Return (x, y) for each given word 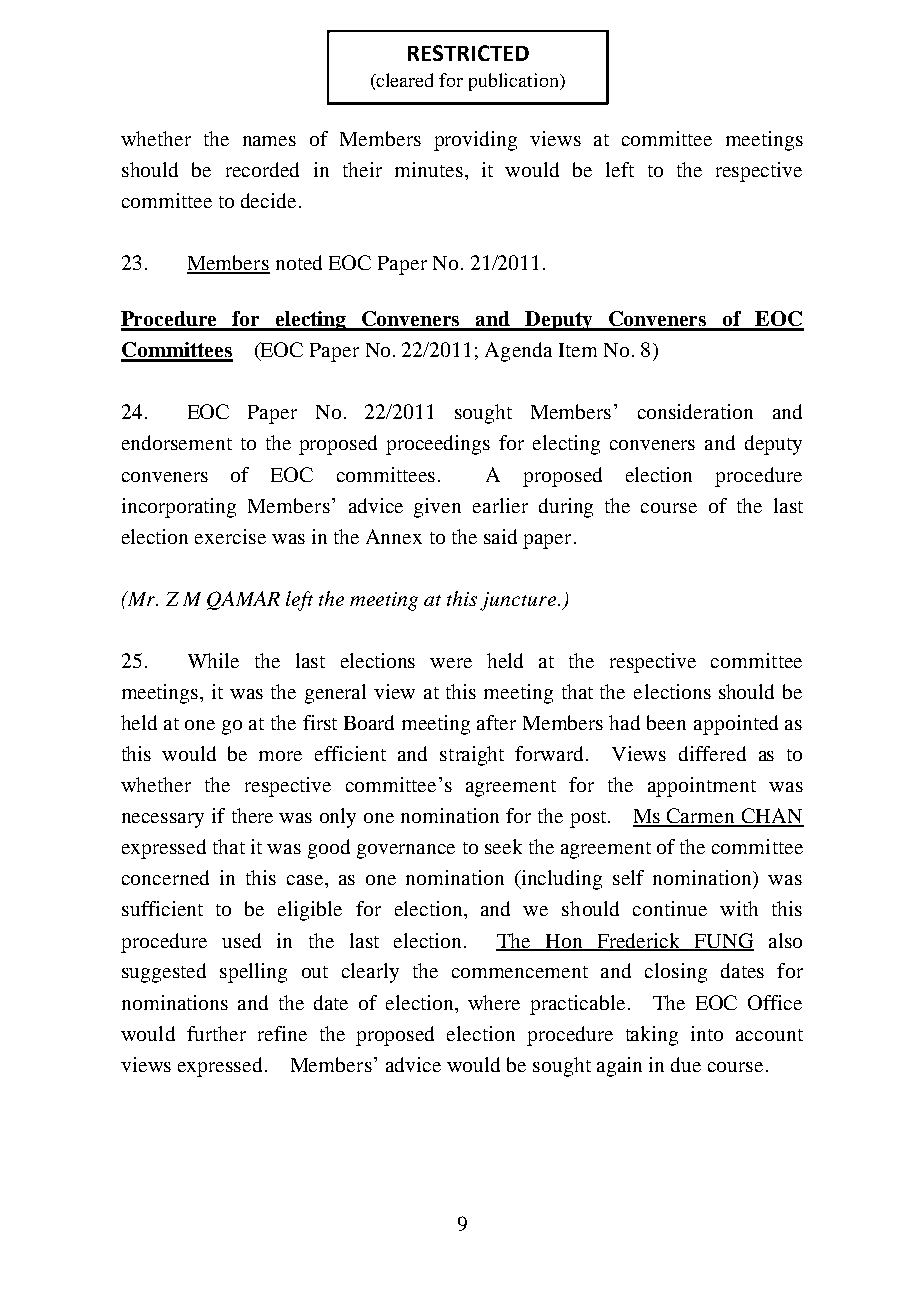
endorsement (177, 442)
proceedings (438, 445)
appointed (736, 725)
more (280, 756)
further (216, 1033)
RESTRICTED (468, 53)
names (269, 141)
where (494, 1002)
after (496, 722)
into (707, 1033)
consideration (695, 411)
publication (515, 82)
